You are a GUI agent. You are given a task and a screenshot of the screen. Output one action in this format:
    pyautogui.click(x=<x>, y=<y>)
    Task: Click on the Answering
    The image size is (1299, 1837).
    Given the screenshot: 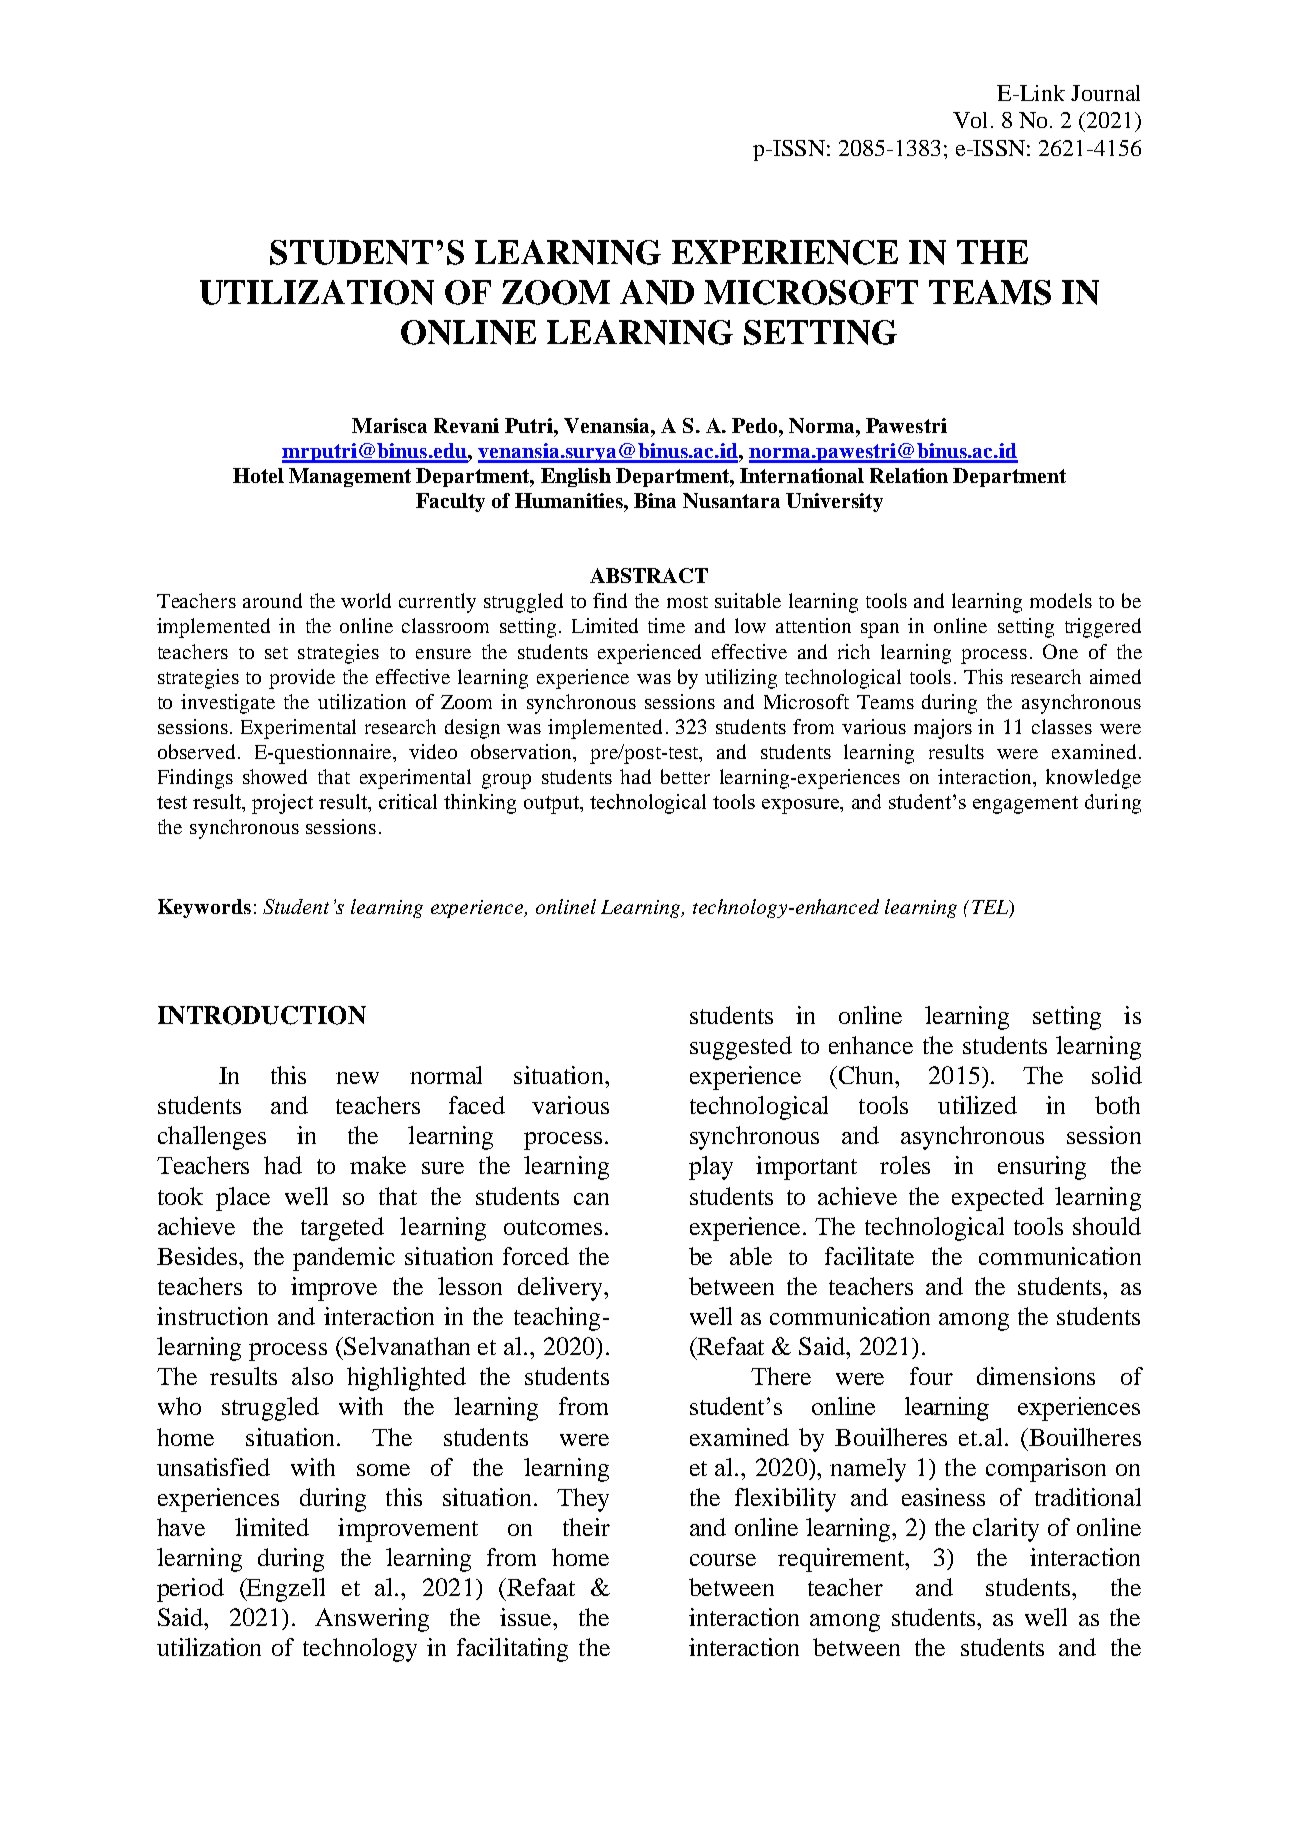 What is the action you would take?
    pyautogui.click(x=372, y=1620)
